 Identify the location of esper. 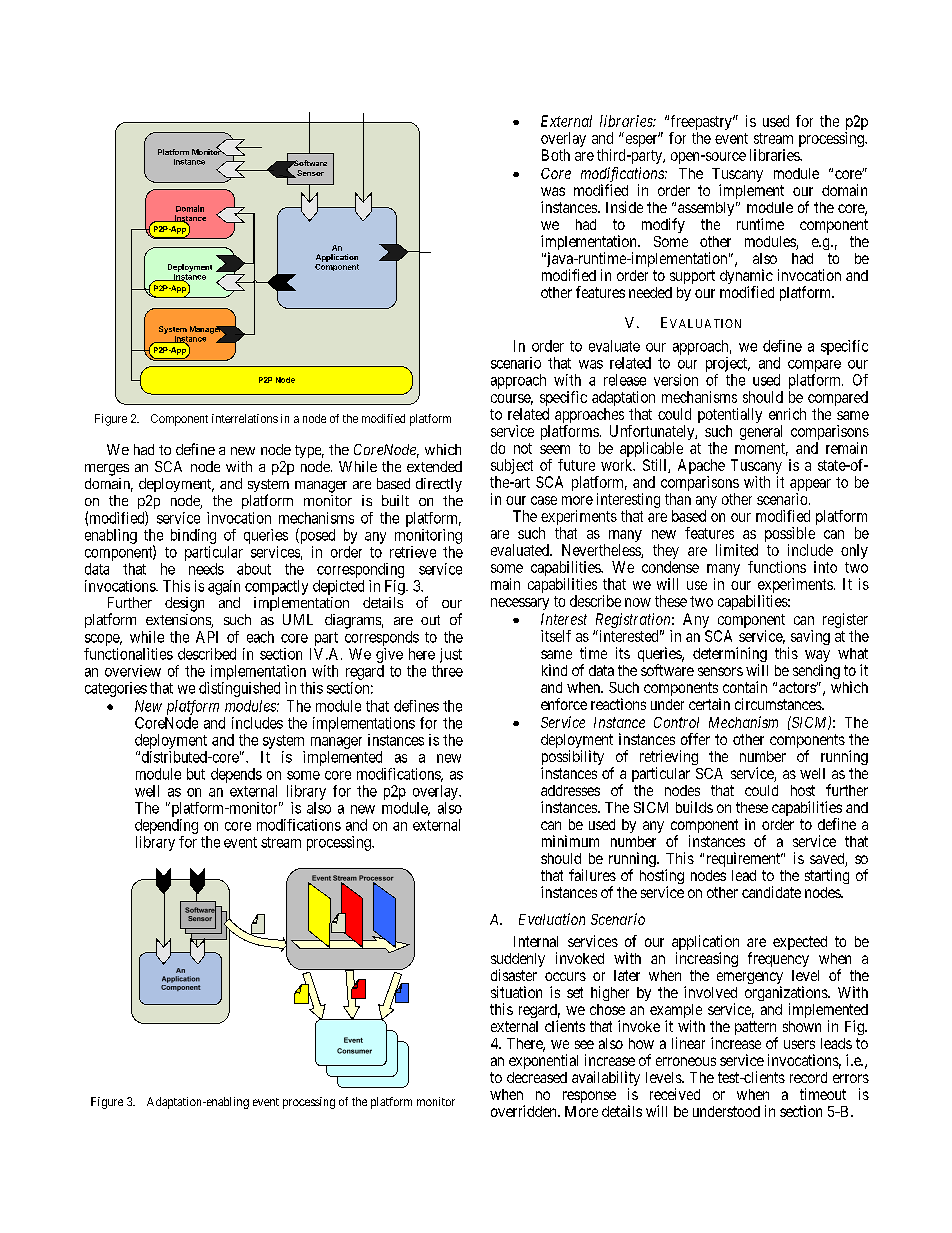
(642, 142).
